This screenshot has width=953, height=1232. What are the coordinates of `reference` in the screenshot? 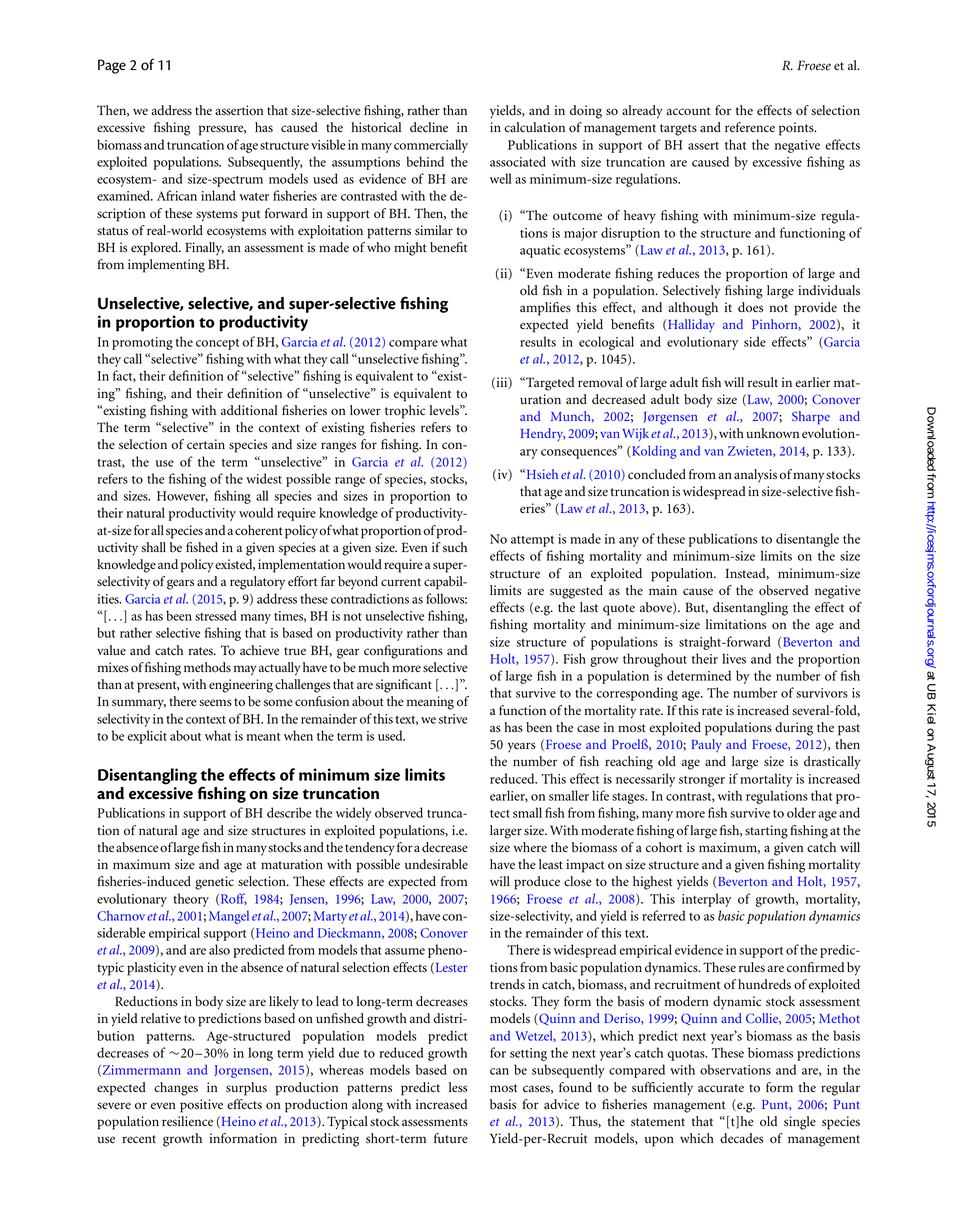 It's located at (750, 127).
